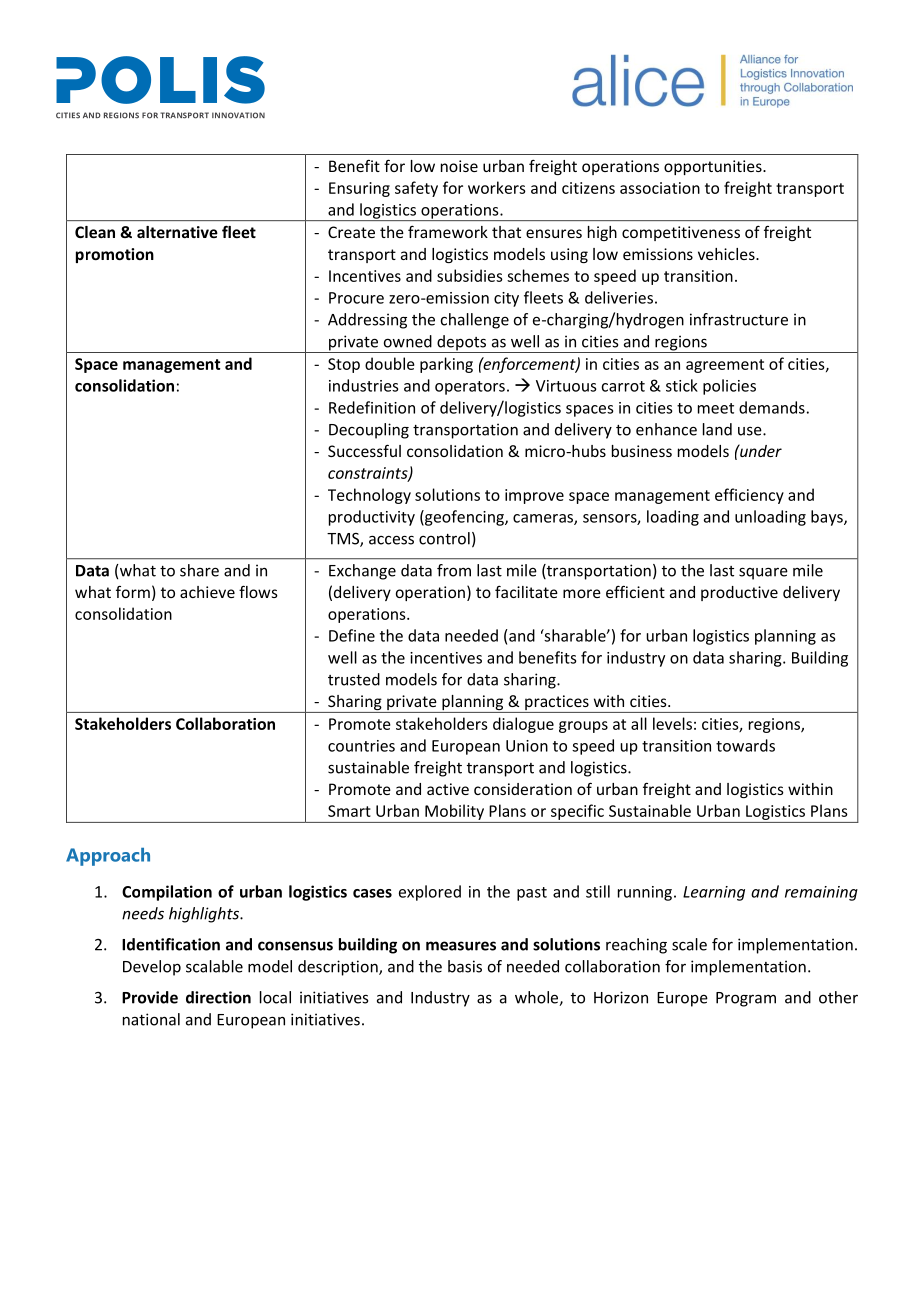 The width and height of the page is (924, 1308). Describe the element at coordinates (199, 570) in the page. I see `share` at that location.
